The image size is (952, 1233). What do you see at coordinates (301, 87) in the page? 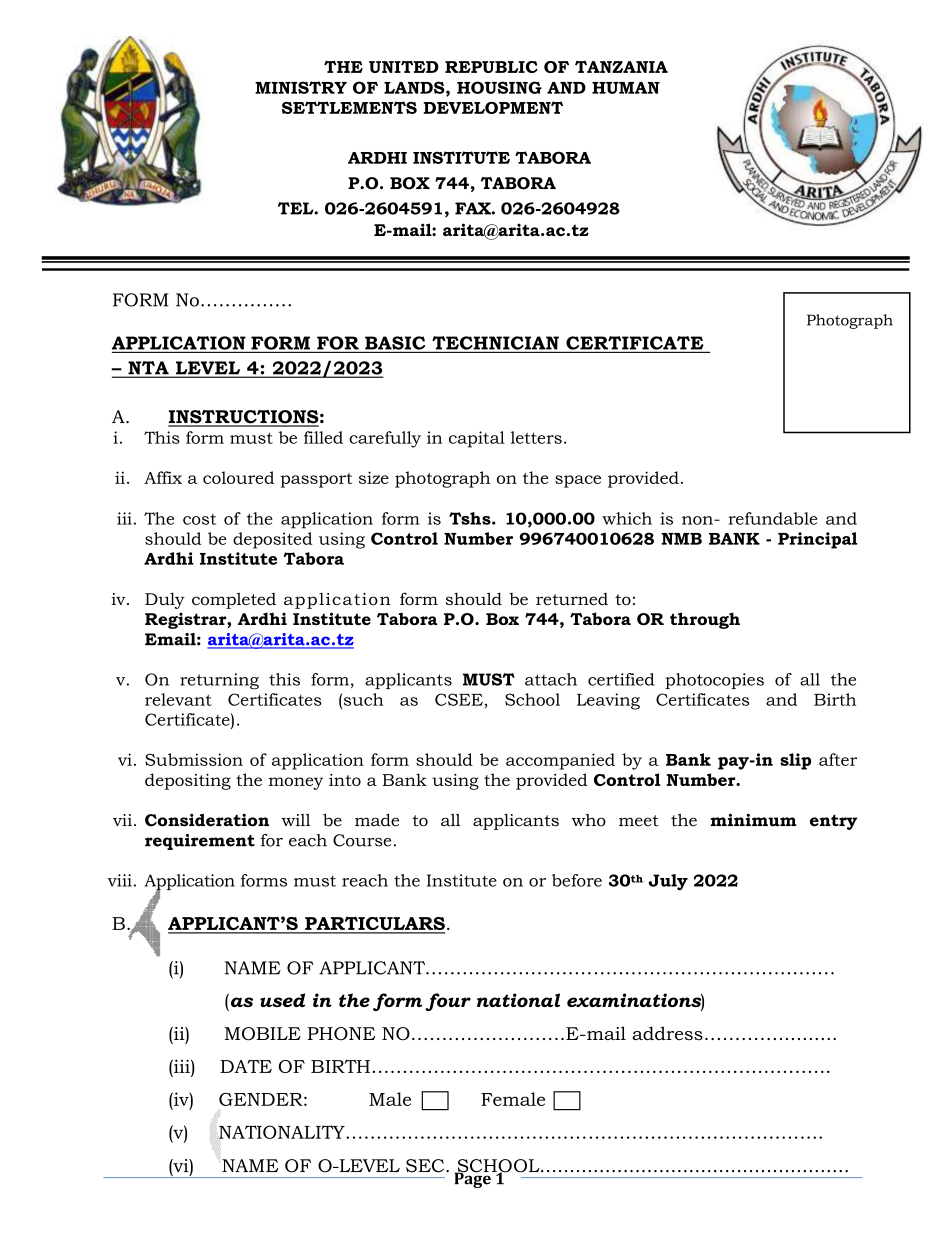
I see `MINISTRY` at bounding box center [301, 87].
